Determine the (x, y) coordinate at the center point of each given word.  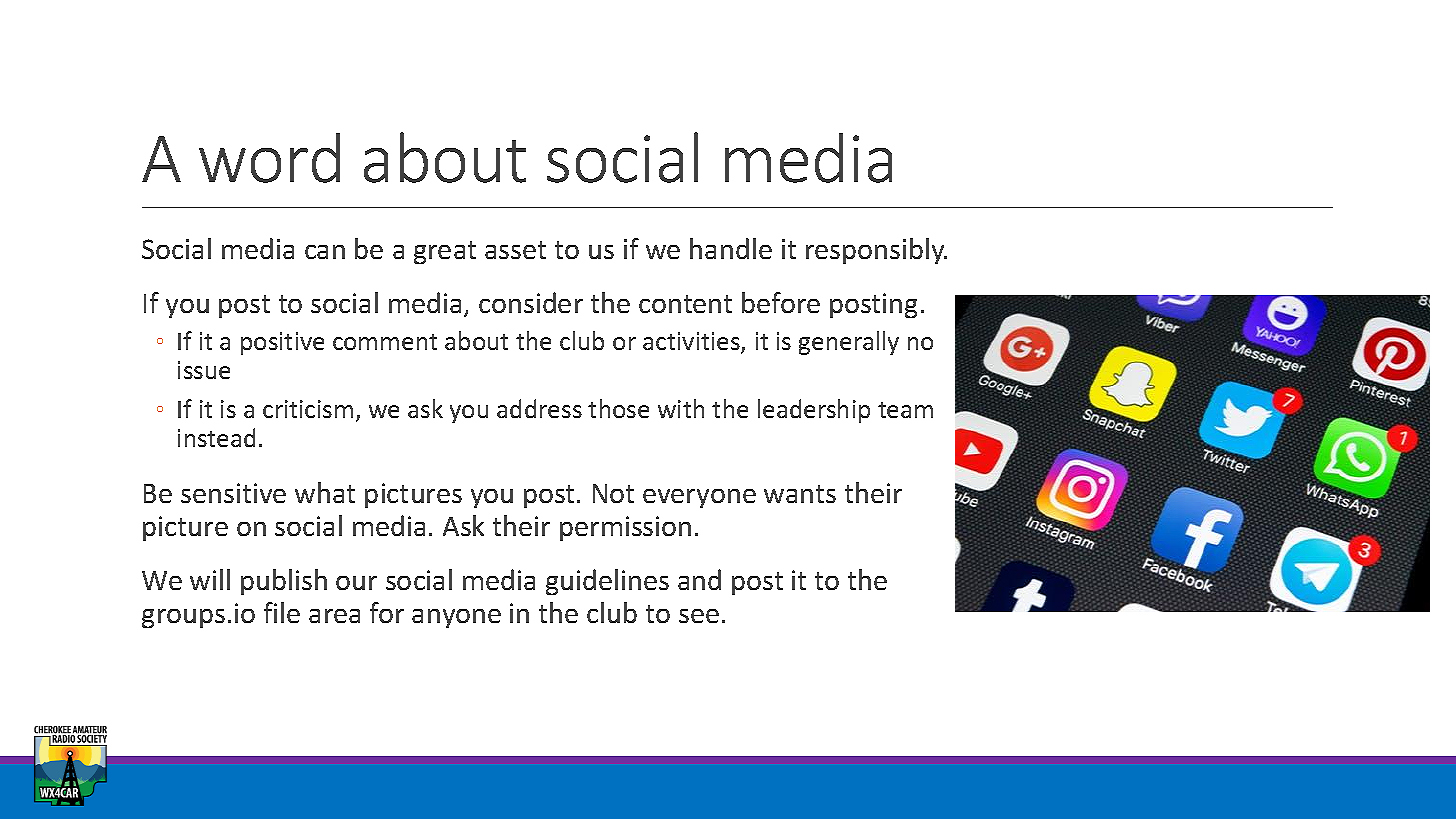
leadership (814, 411)
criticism (308, 409)
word (269, 158)
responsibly (876, 251)
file (282, 612)
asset (515, 250)
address (539, 408)
